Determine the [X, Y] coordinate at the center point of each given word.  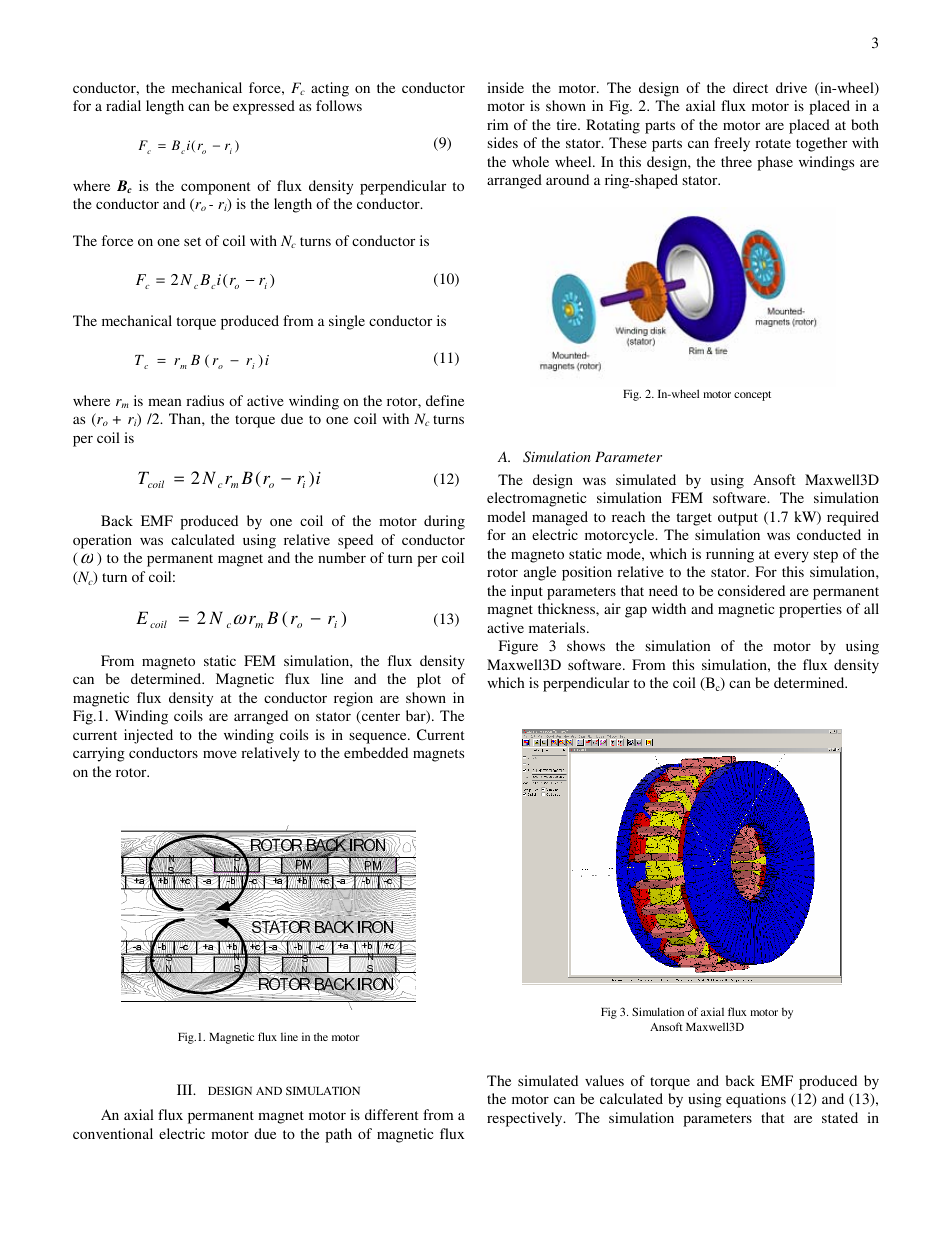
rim [497, 124]
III [186, 1089]
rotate [773, 143]
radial [123, 105]
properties [810, 610]
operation [102, 541]
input [527, 592]
